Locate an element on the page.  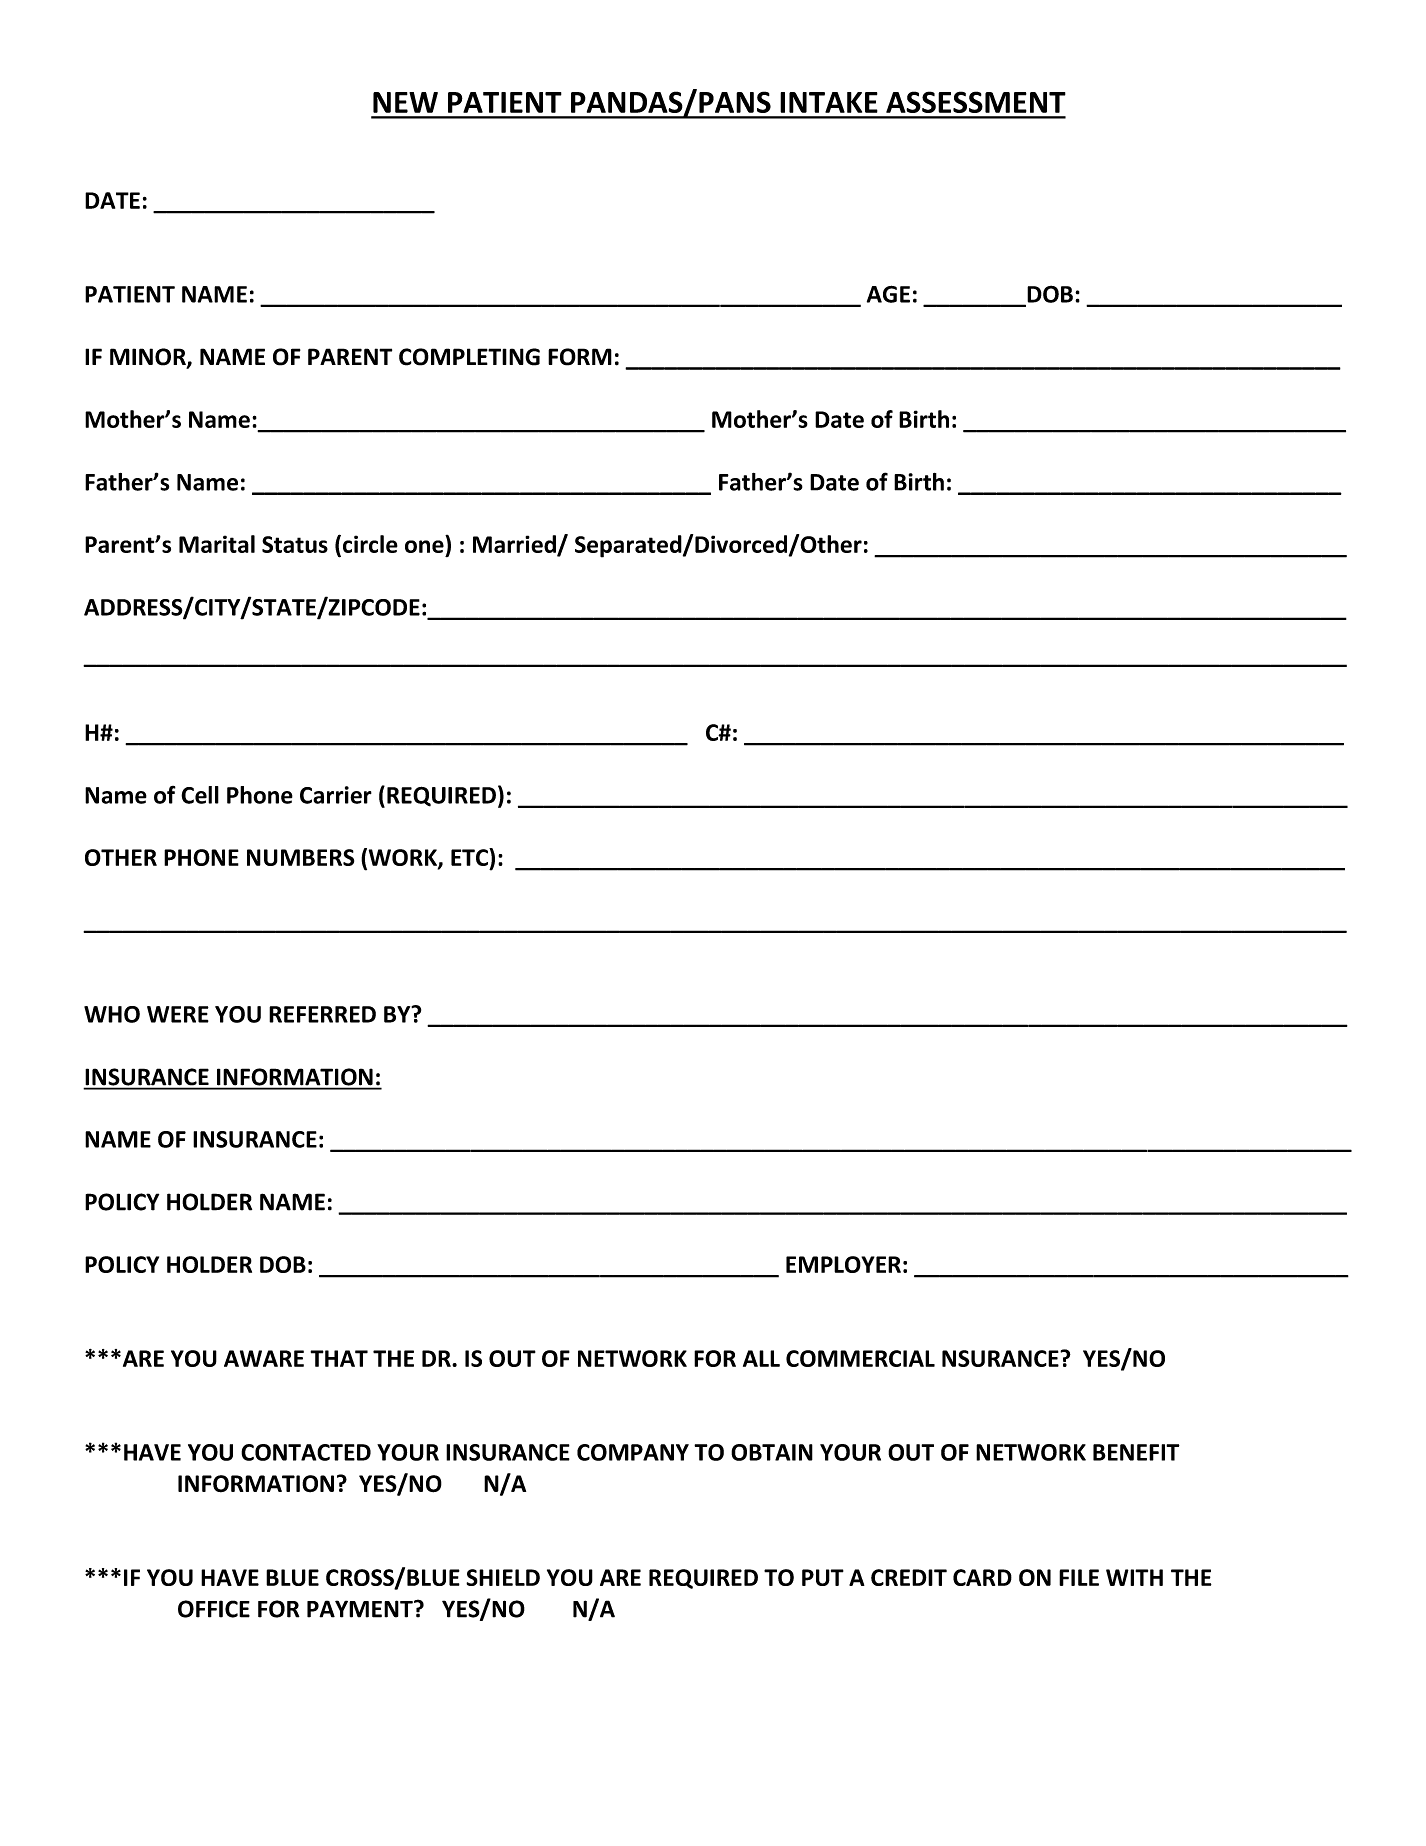
EMPLOYER is located at coordinates (843, 1264).
